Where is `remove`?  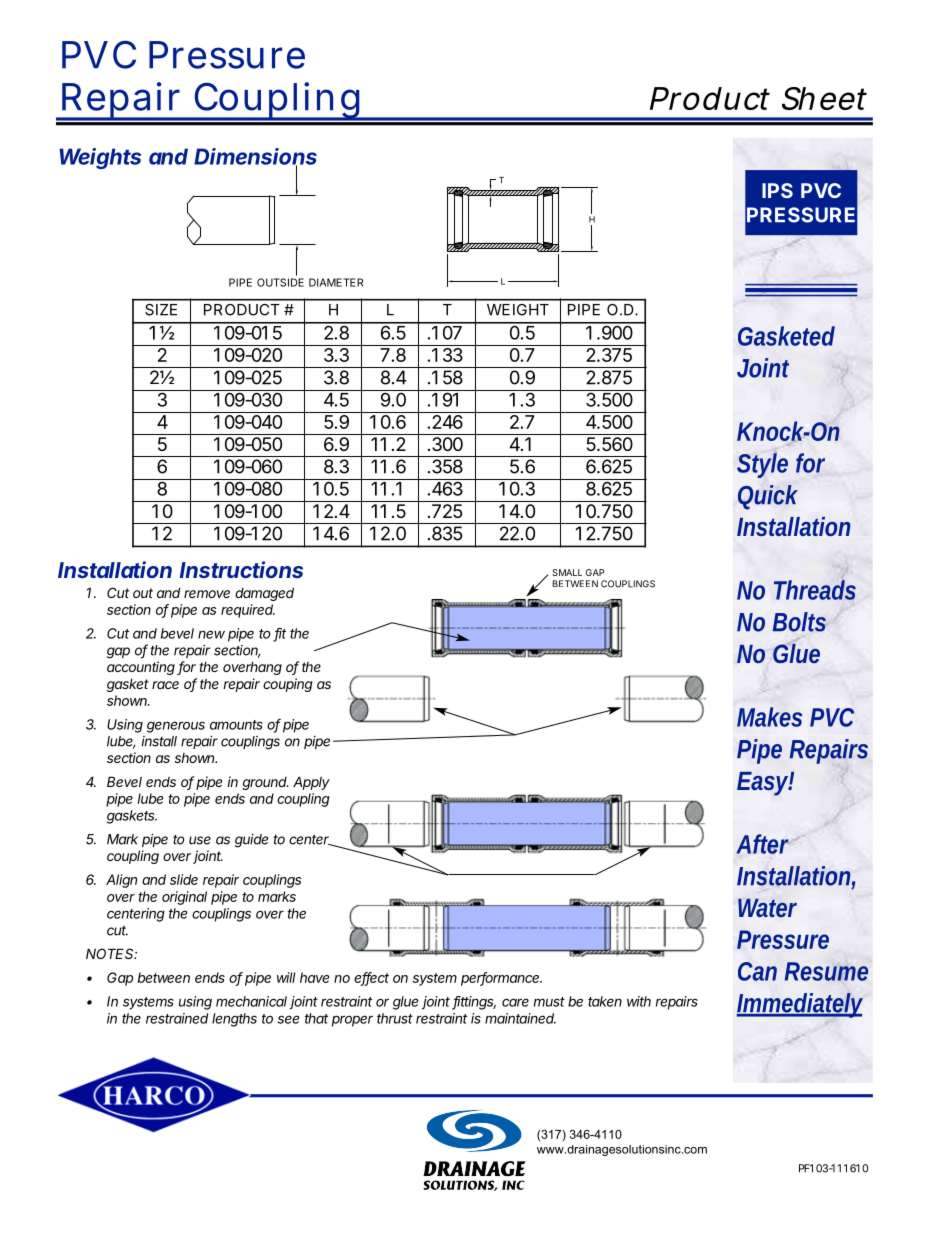
remove is located at coordinates (207, 594).
